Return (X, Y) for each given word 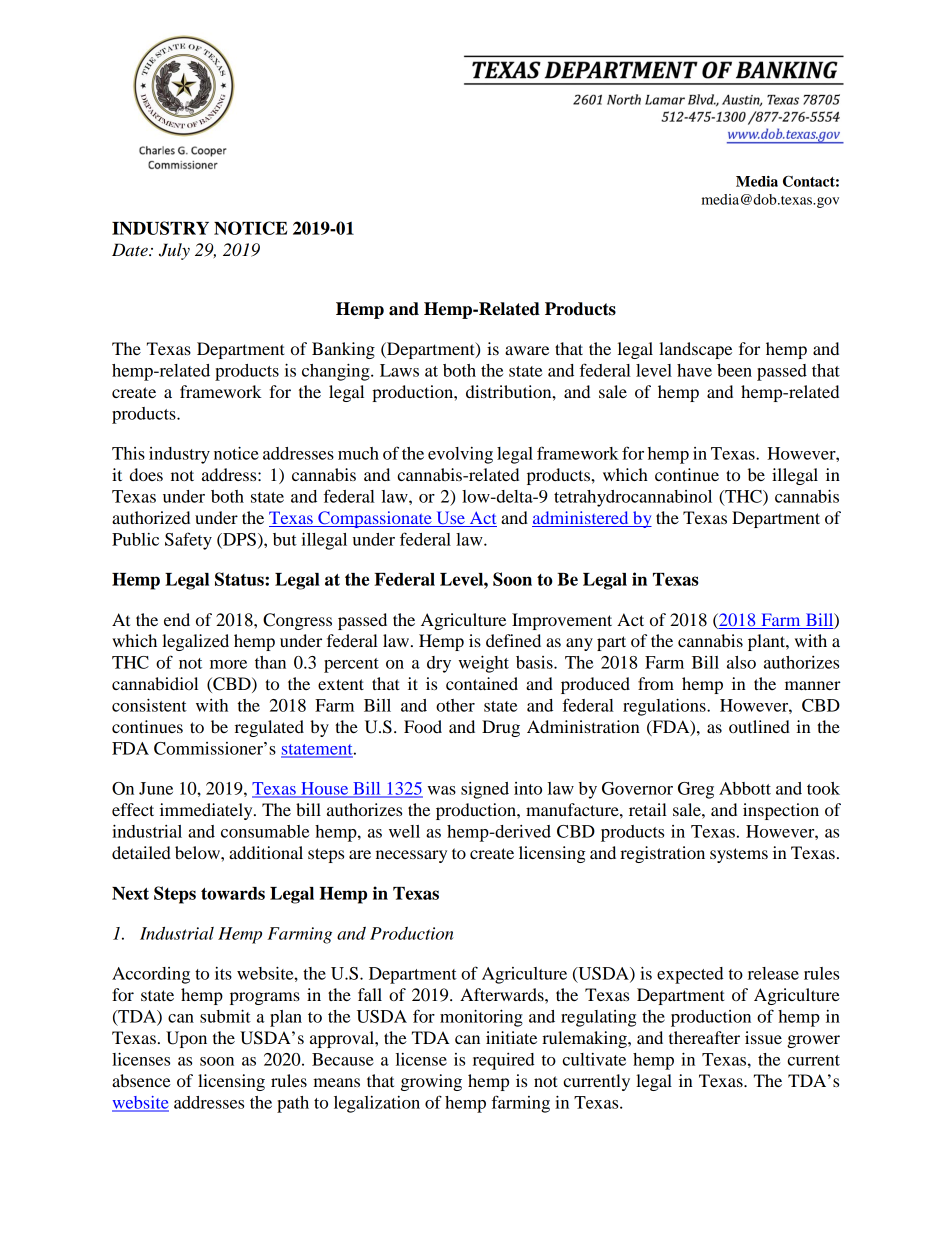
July (174, 251)
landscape (695, 350)
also (741, 662)
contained (482, 683)
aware (527, 350)
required (504, 1061)
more (228, 664)
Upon (186, 1039)
